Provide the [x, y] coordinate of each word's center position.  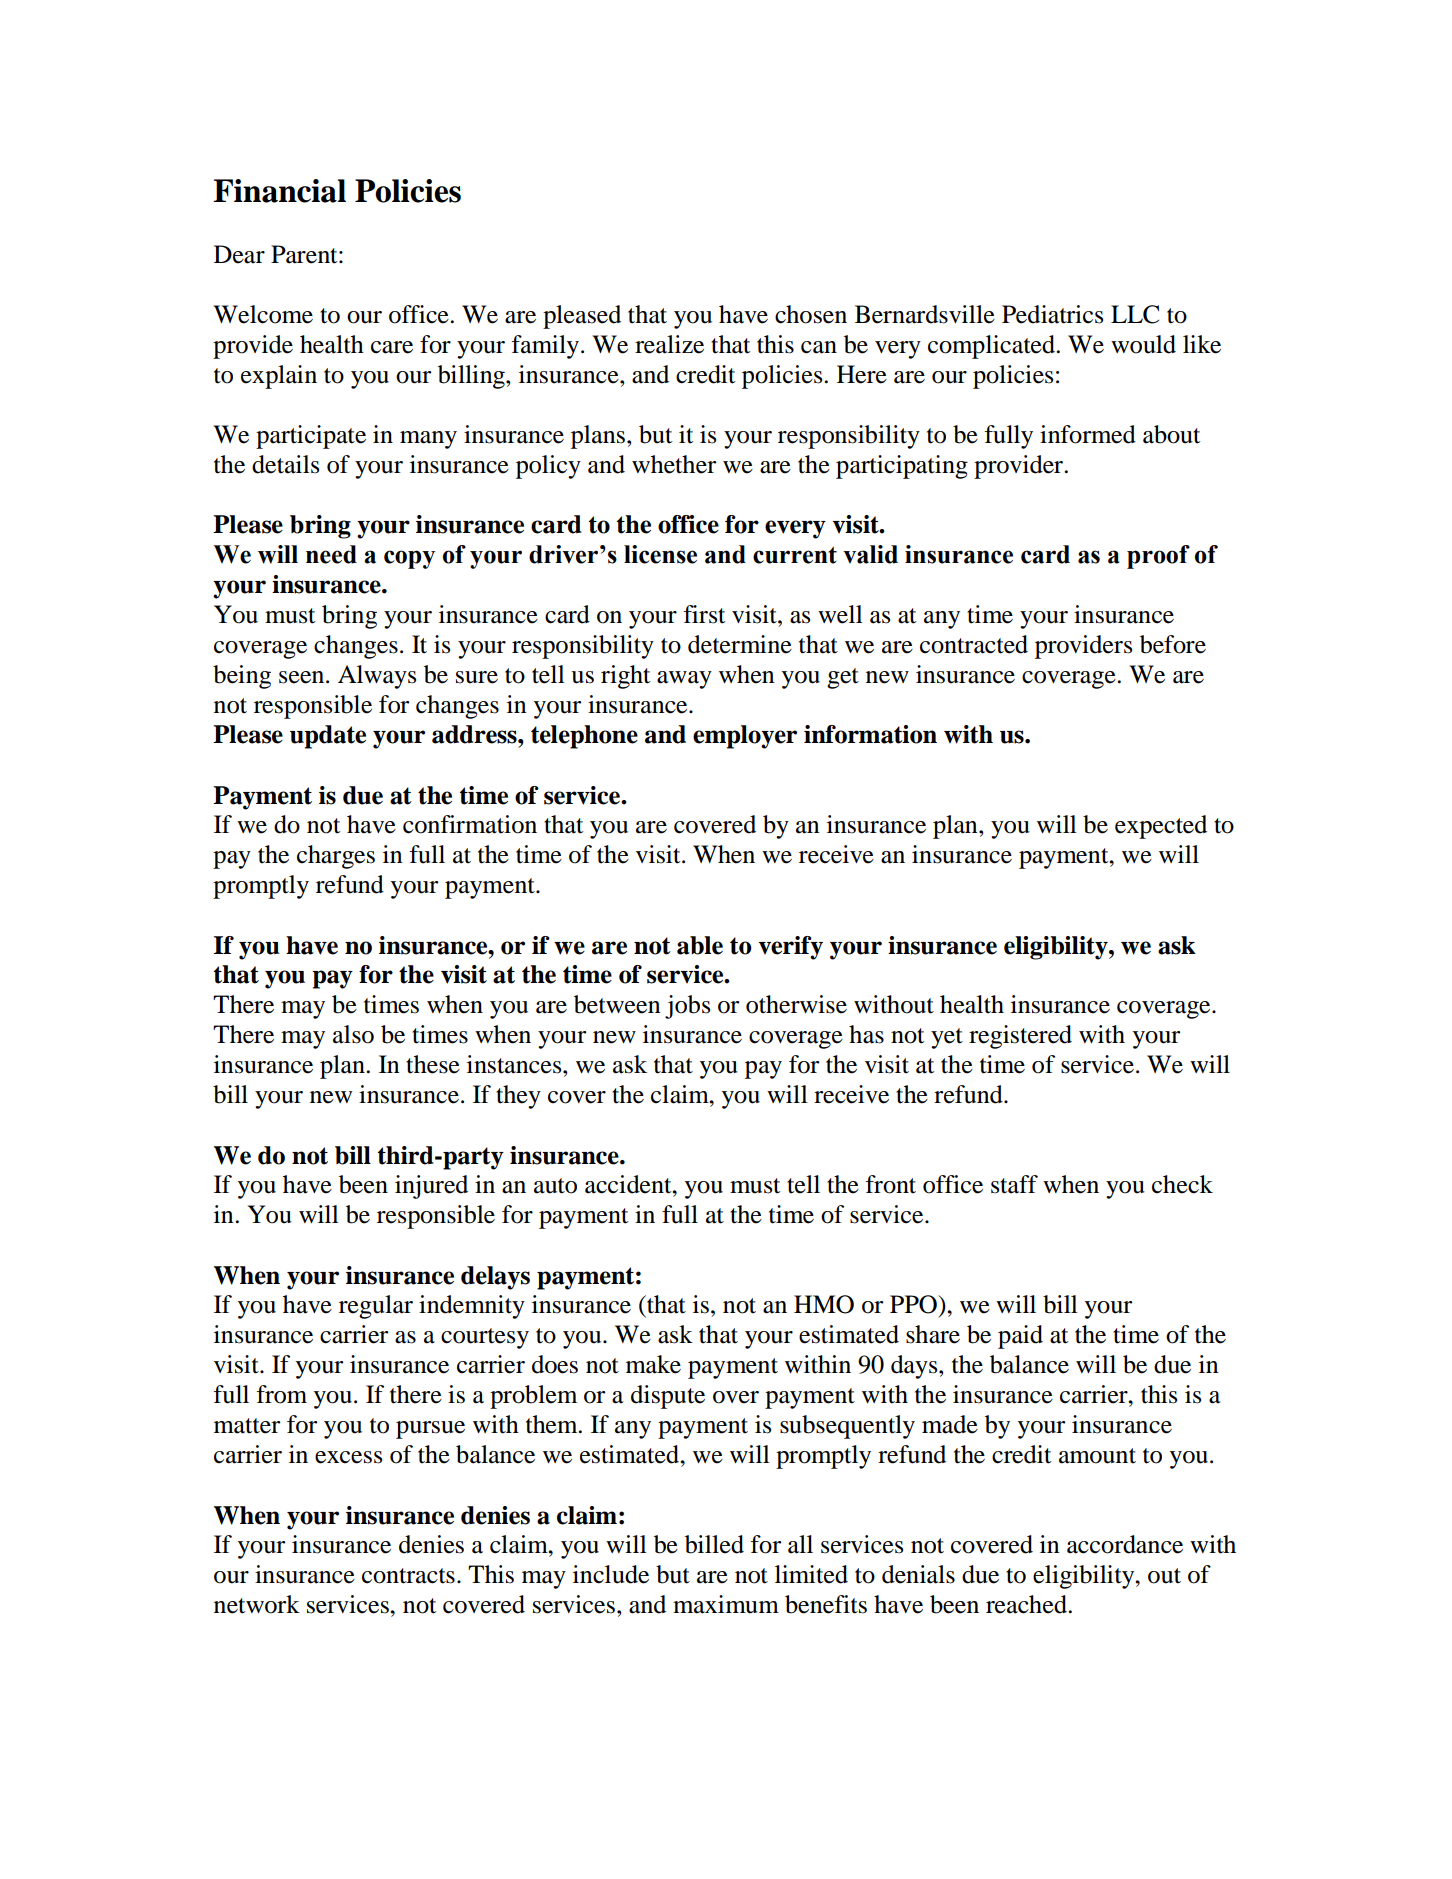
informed [1088, 434]
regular [376, 1307]
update [328, 737]
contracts [408, 1576]
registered [1020, 1037]
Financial [279, 191]
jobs [687, 1007]
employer [745, 737]
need [331, 554]
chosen [811, 314]
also [353, 1034]
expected [1161, 827]
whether [674, 464]
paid [1020, 1337]
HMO [824, 1304]
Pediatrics [1052, 314]
